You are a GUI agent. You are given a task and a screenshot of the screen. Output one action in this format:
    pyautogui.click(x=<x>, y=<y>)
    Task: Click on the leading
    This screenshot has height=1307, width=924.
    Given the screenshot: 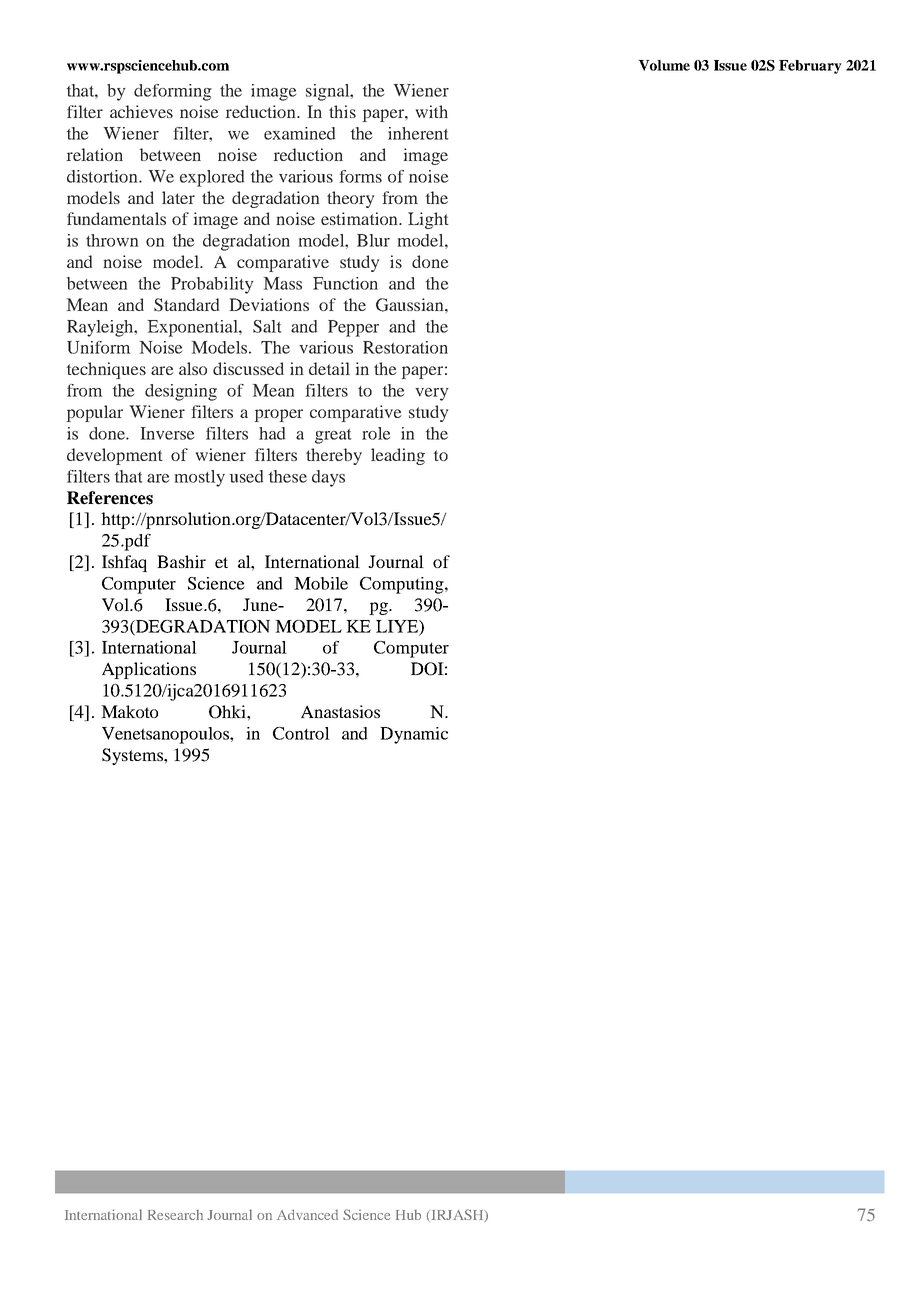 What is the action you would take?
    pyautogui.click(x=398, y=456)
